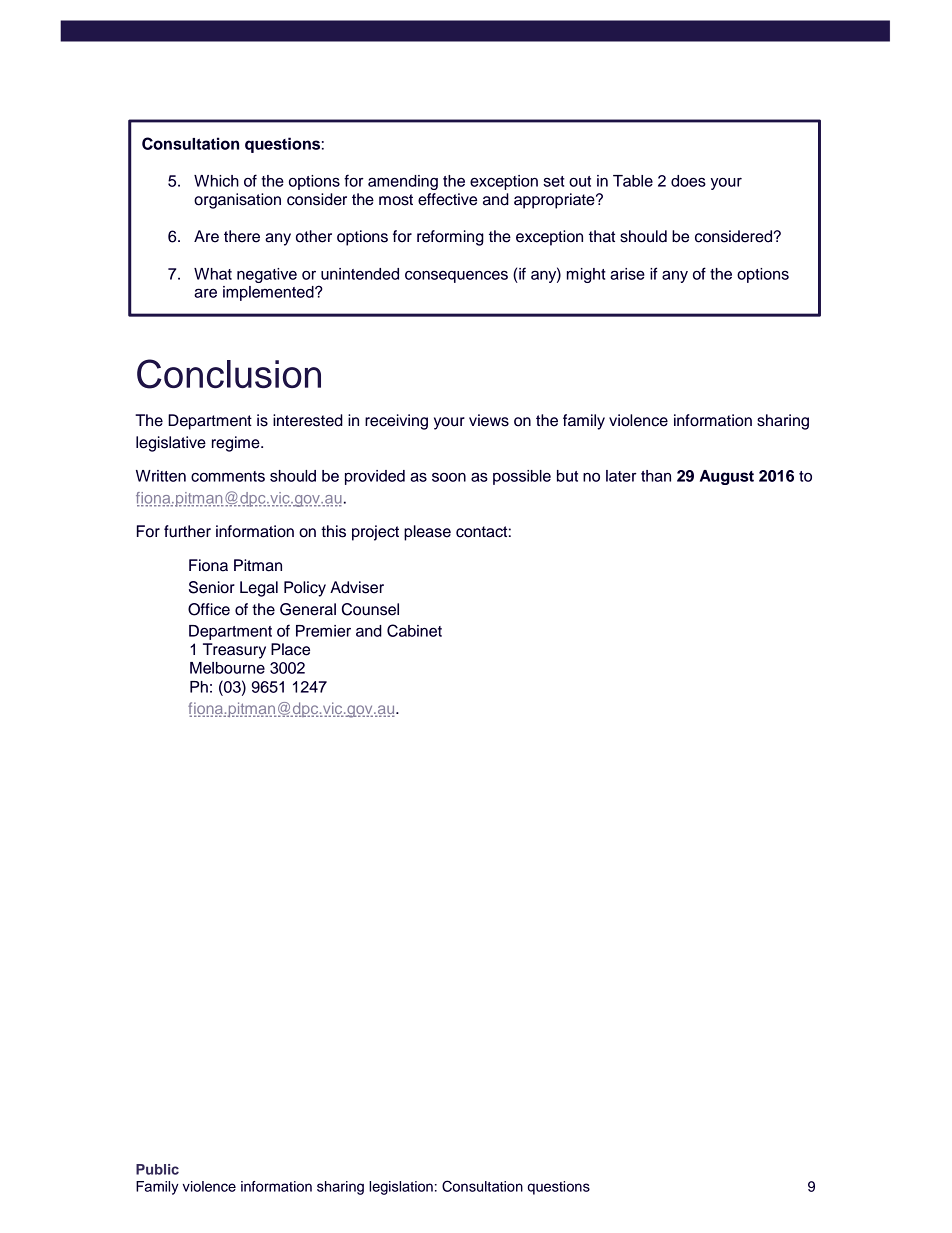 The image size is (952, 1233). What do you see at coordinates (323, 631) in the image?
I see `Premier` at bounding box center [323, 631].
